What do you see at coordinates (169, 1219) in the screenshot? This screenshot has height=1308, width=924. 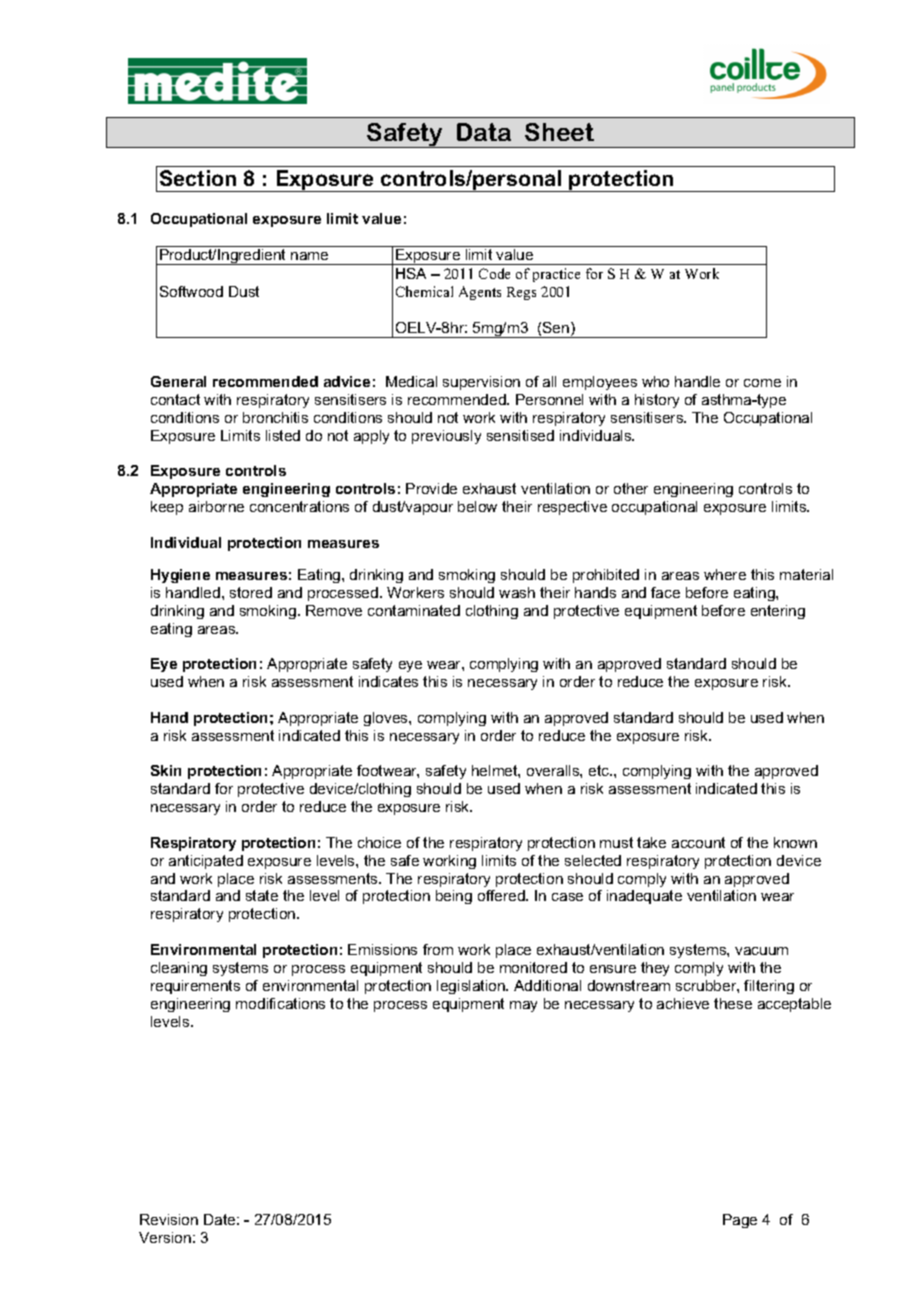 I see `Revision` at bounding box center [169, 1219].
